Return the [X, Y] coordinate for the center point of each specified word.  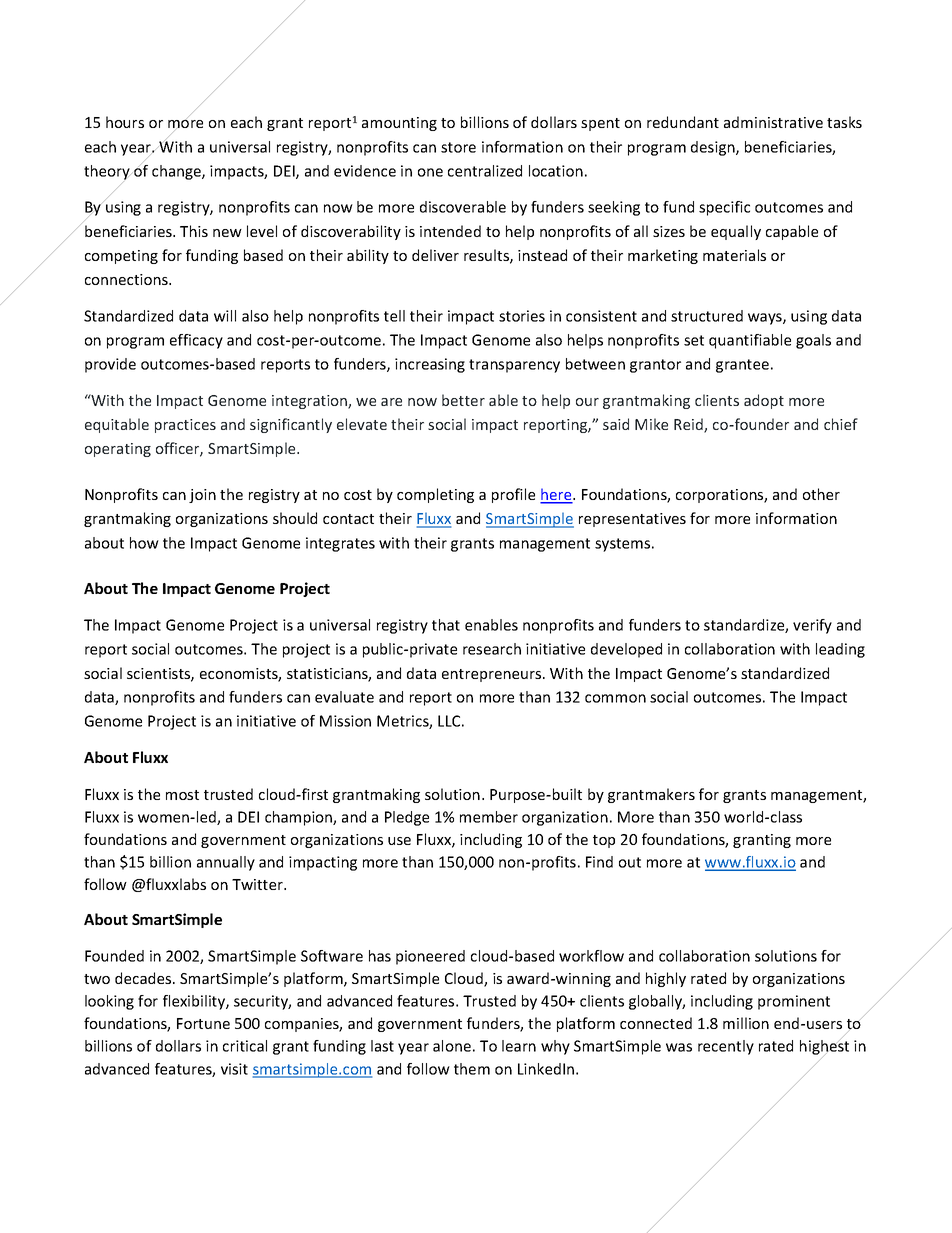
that [446, 625]
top [604, 841]
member [489, 817]
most [182, 795]
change [177, 172]
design [714, 148]
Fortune [203, 1023]
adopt [764, 401]
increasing [430, 365]
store [458, 147]
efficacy [196, 341]
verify [812, 626]
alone [452, 1046]
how [144, 543]
